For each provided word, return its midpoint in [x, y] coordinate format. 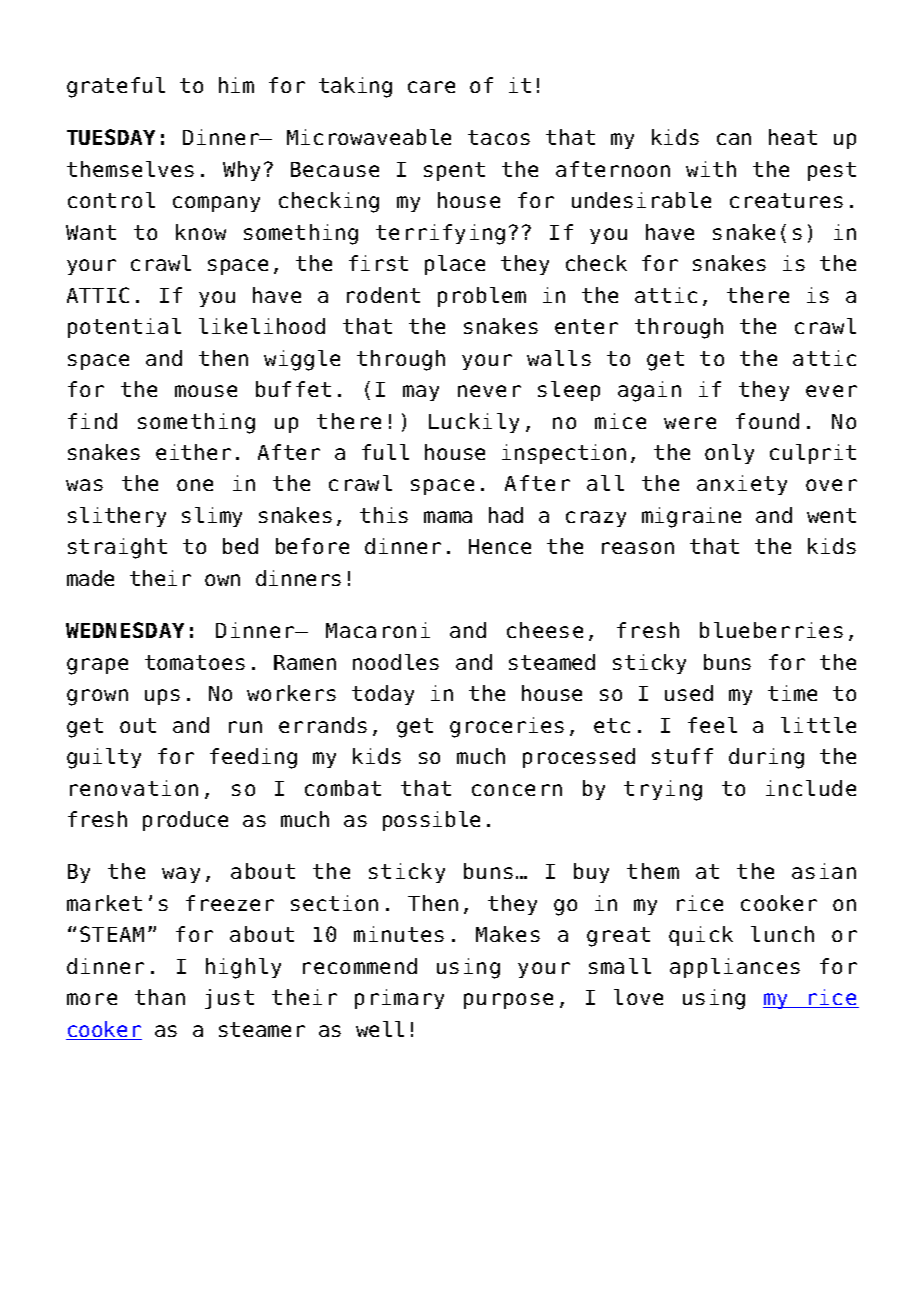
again [649, 391]
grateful [116, 87]
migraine [691, 517]
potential [124, 328]
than [160, 997]
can [734, 139]
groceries [507, 727]
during [766, 758]
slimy [212, 517]
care [431, 87]
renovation [134, 788]
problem [482, 297]
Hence [500, 546]
